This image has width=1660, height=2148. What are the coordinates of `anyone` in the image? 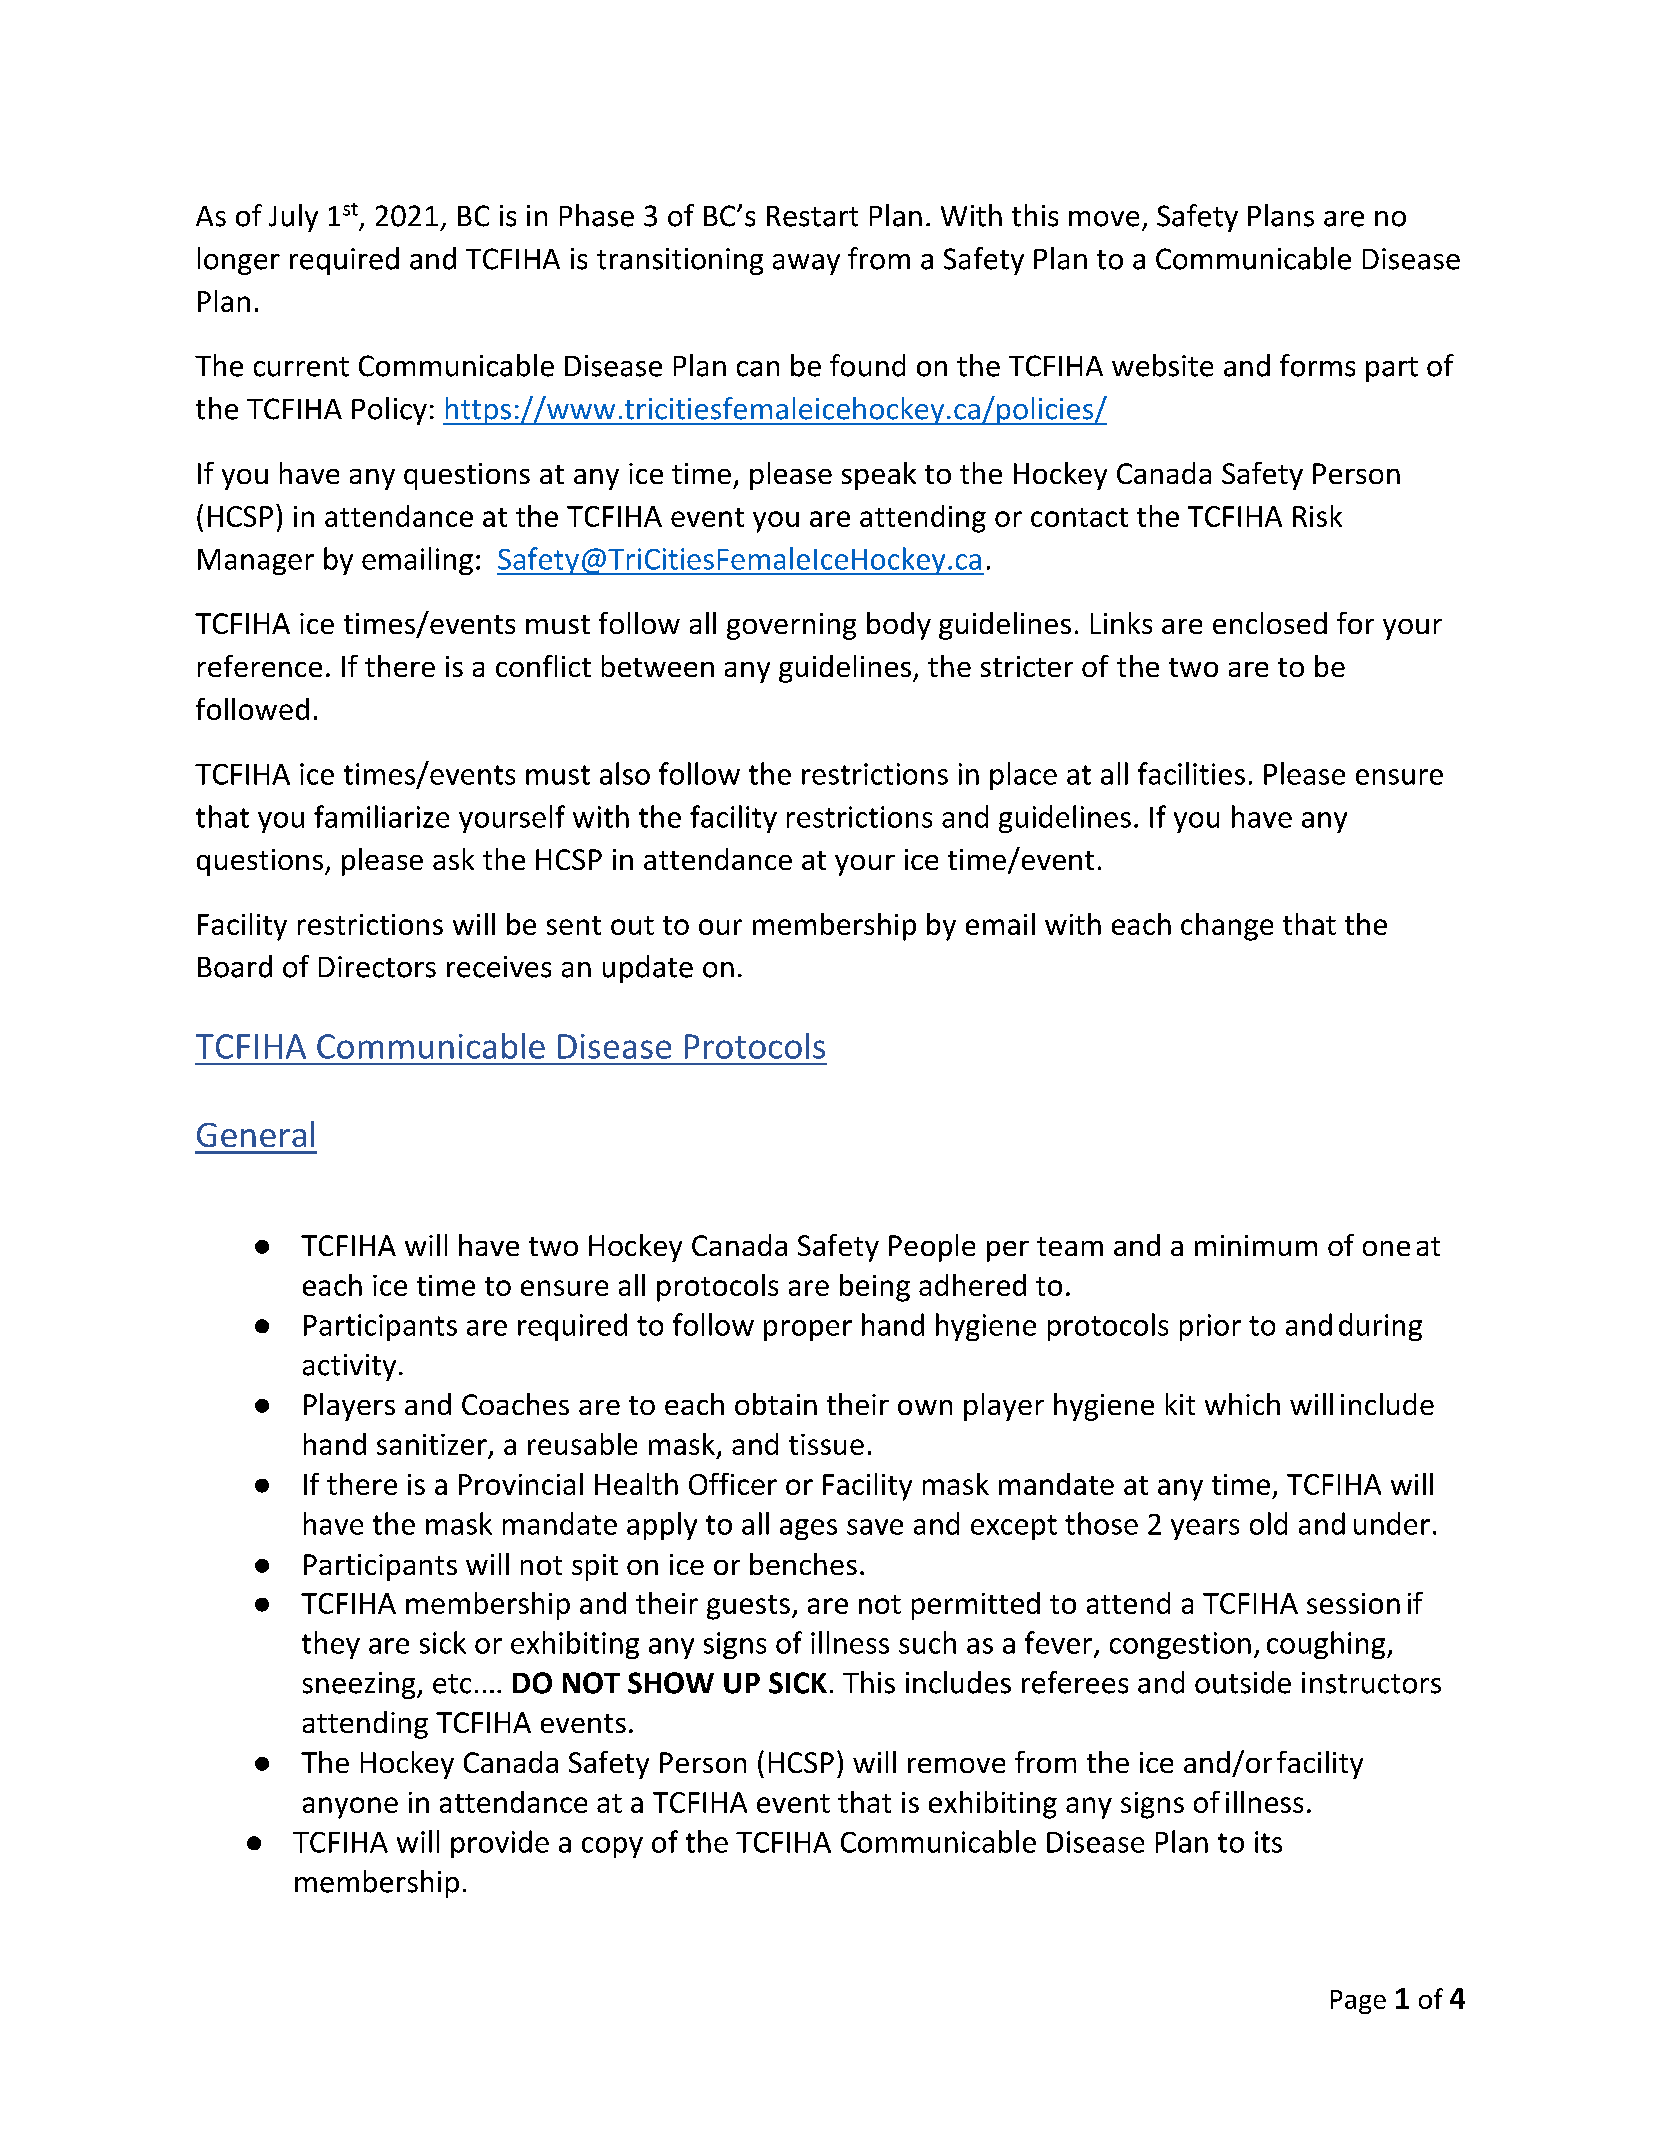 It's located at (350, 1808).
